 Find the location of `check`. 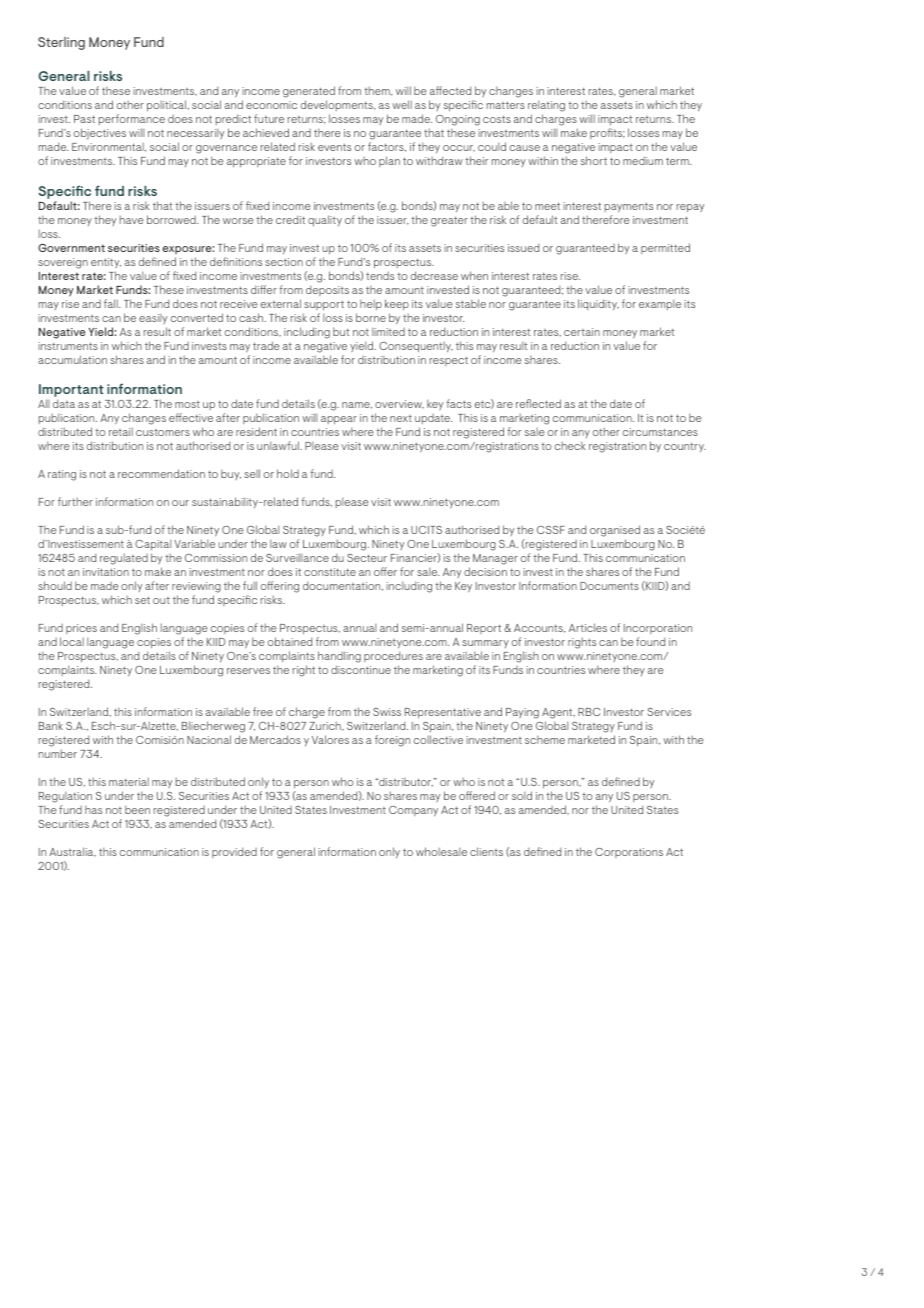

check is located at coordinates (570, 446).
